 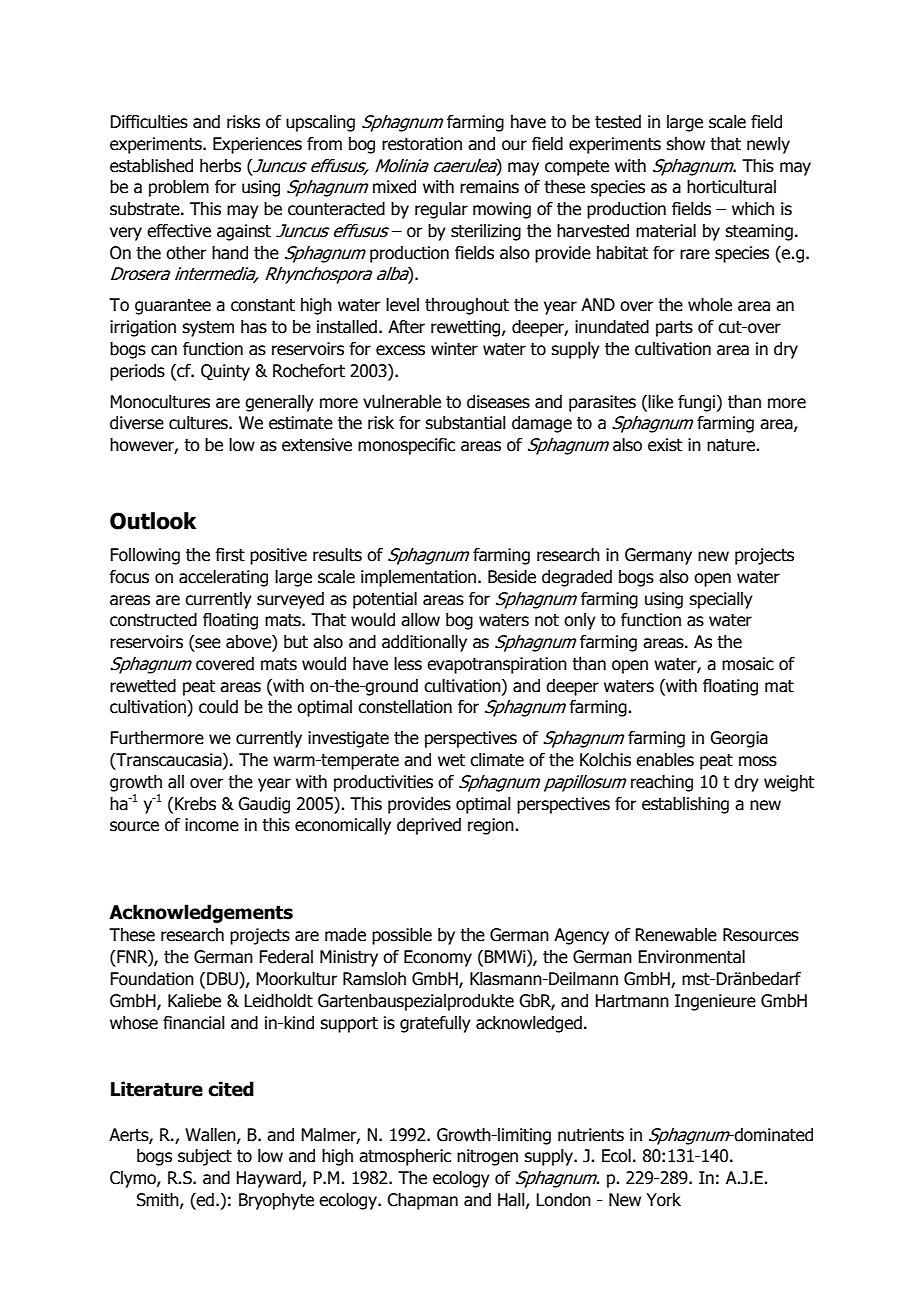 I want to click on see, so click(x=207, y=643).
